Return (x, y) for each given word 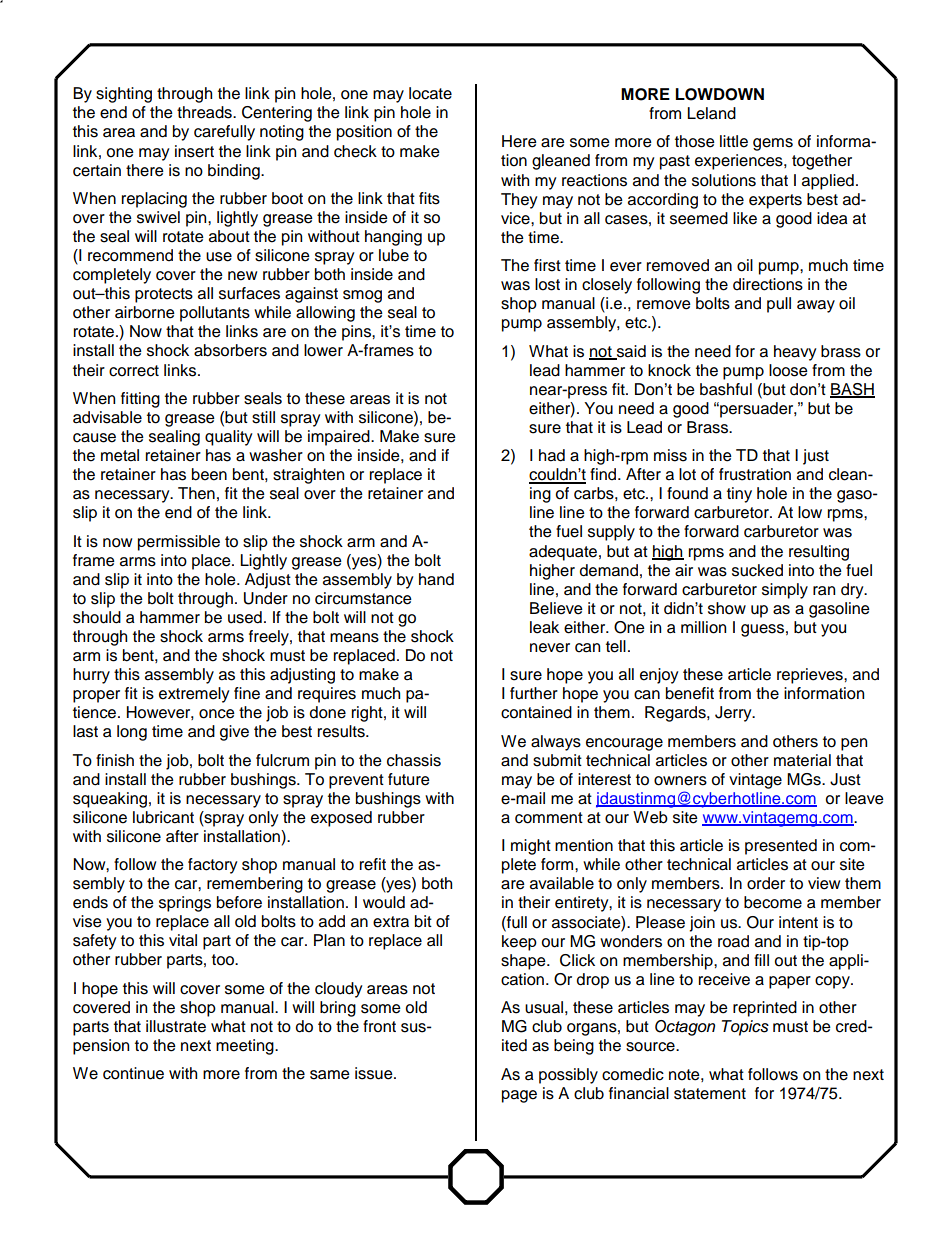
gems (773, 144)
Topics (745, 1028)
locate (430, 93)
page (519, 1096)
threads (205, 112)
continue (133, 1073)
